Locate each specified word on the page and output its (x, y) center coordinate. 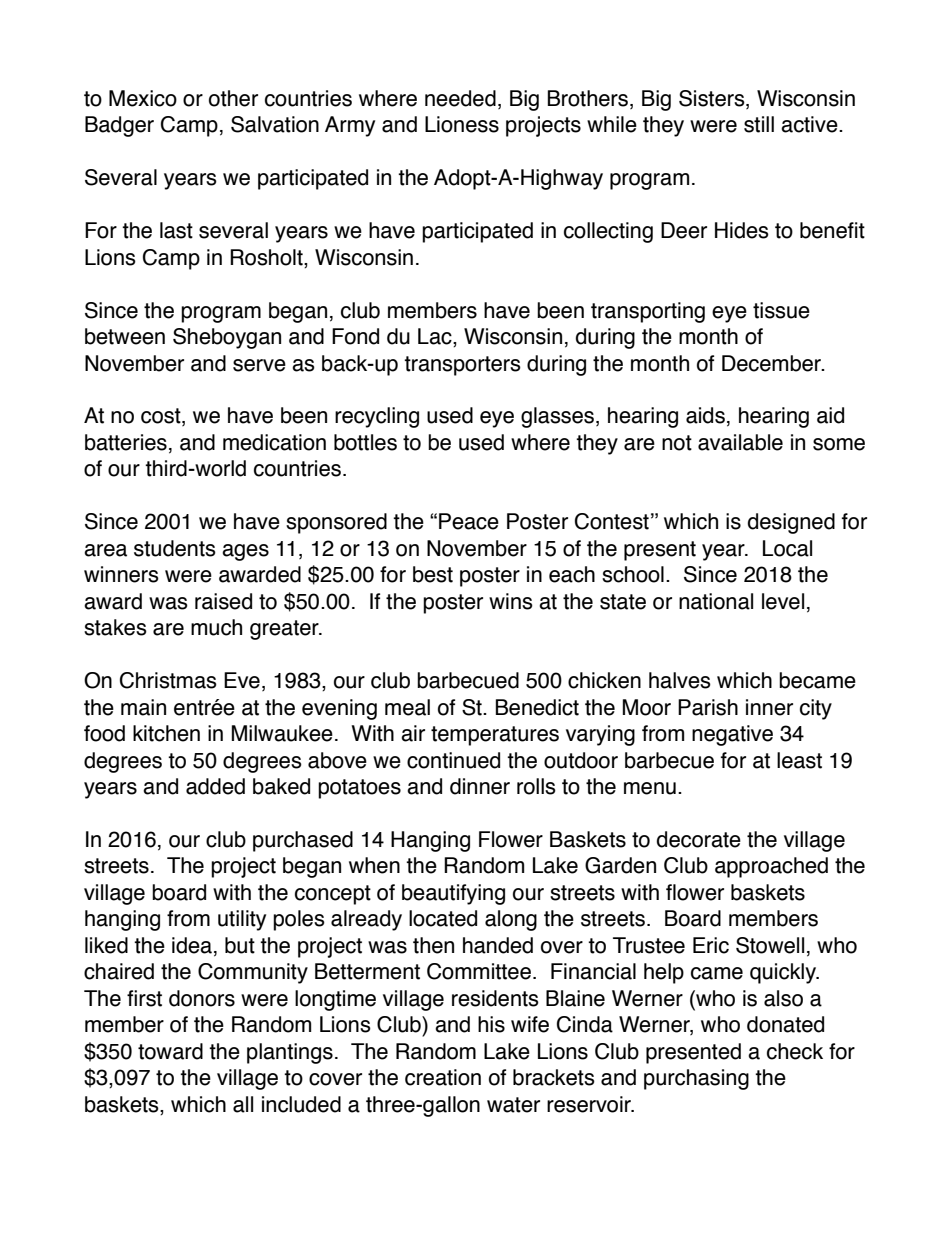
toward (170, 1051)
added (215, 786)
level (783, 601)
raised (223, 601)
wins (511, 601)
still (759, 124)
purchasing (696, 1079)
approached (771, 867)
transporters (462, 366)
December (772, 363)
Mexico (143, 98)
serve (259, 365)
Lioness (462, 124)
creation (443, 1077)
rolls (536, 786)
